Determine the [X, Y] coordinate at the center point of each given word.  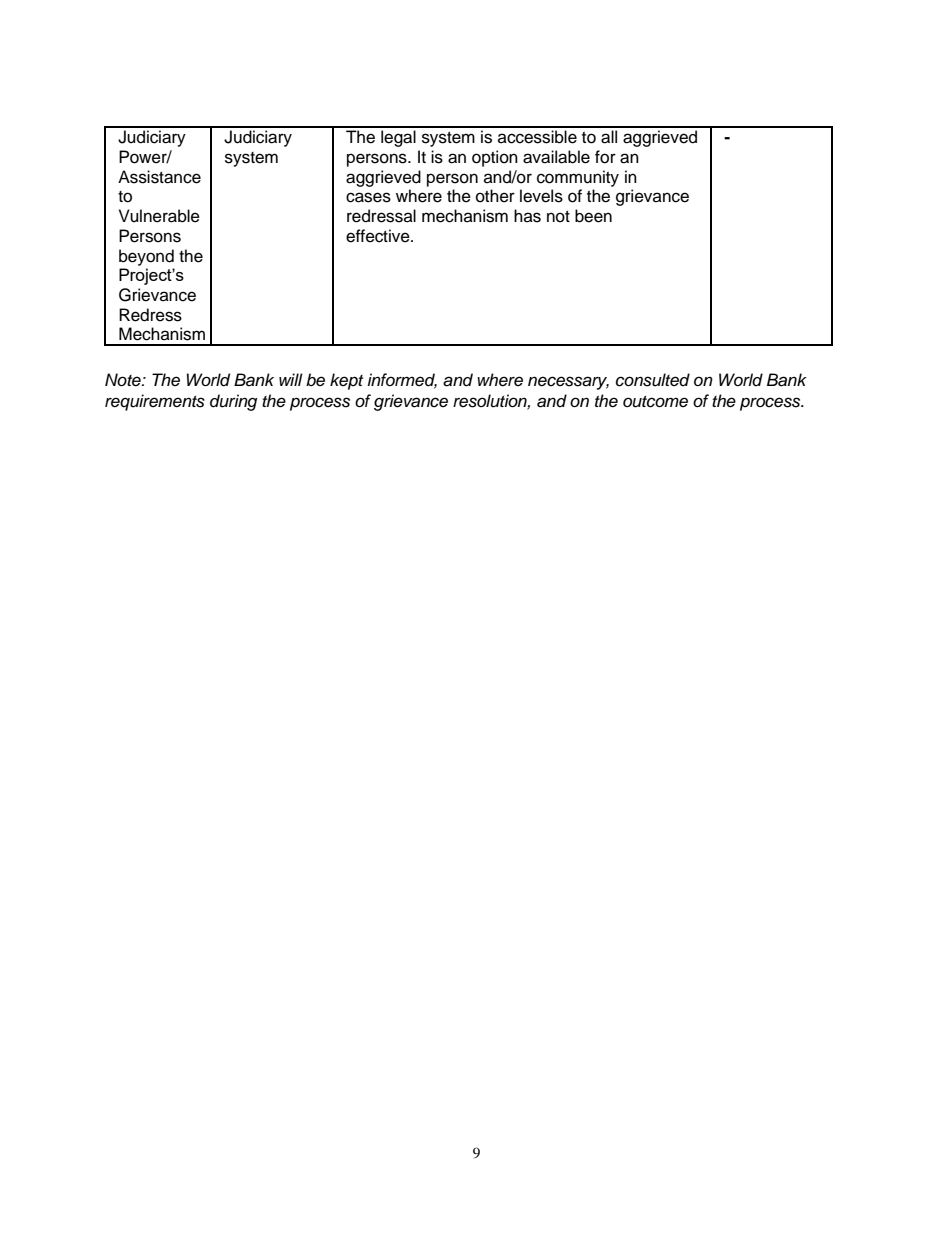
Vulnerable [159, 216]
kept [346, 381]
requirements [155, 402]
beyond [146, 257]
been [593, 216]
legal [398, 138]
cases [368, 197]
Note [124, 380]
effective [379, 236]
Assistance [159, 177]
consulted [653, 380]
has [527, 216]
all [609, 137]
